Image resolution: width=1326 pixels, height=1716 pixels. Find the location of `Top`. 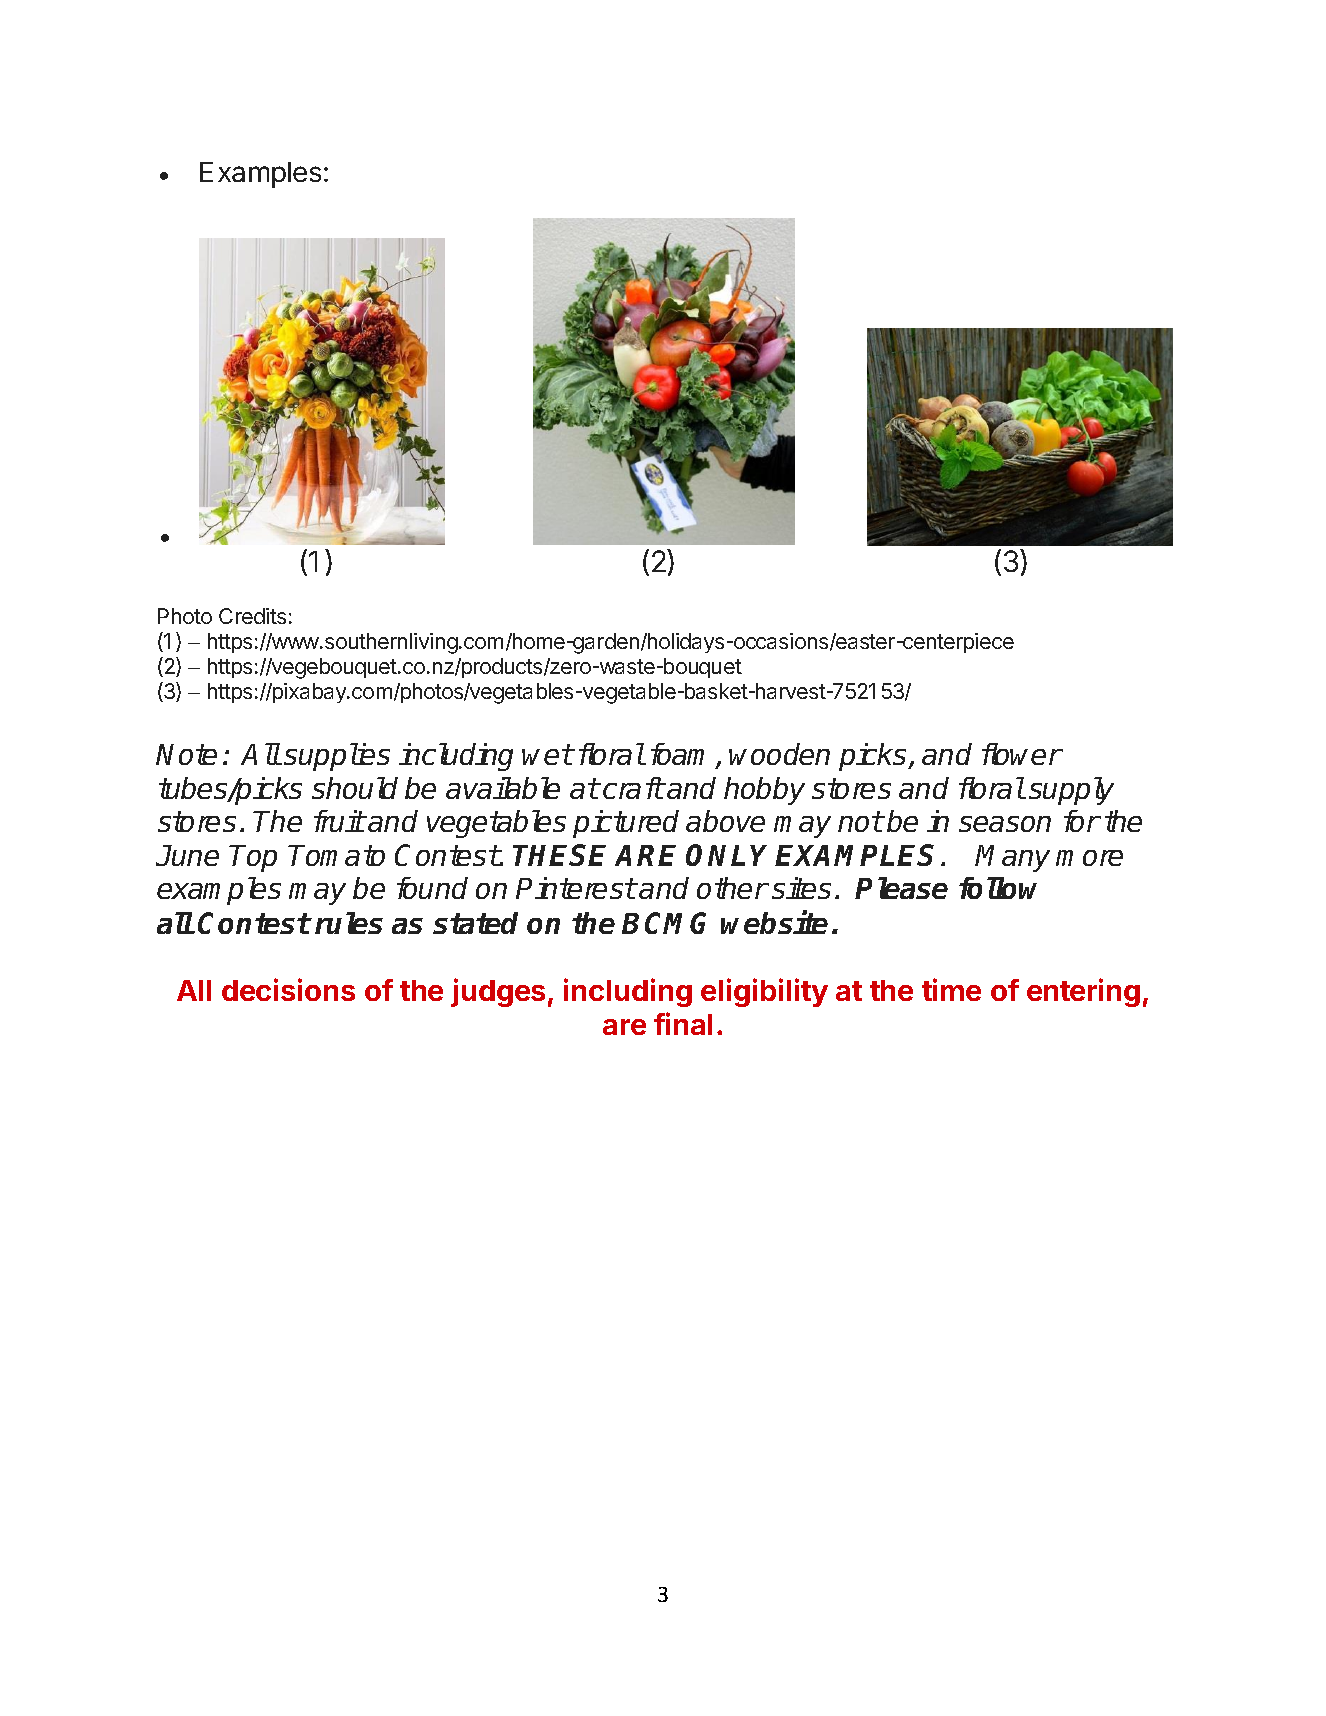

Top is located at coordinates (253, 858).
